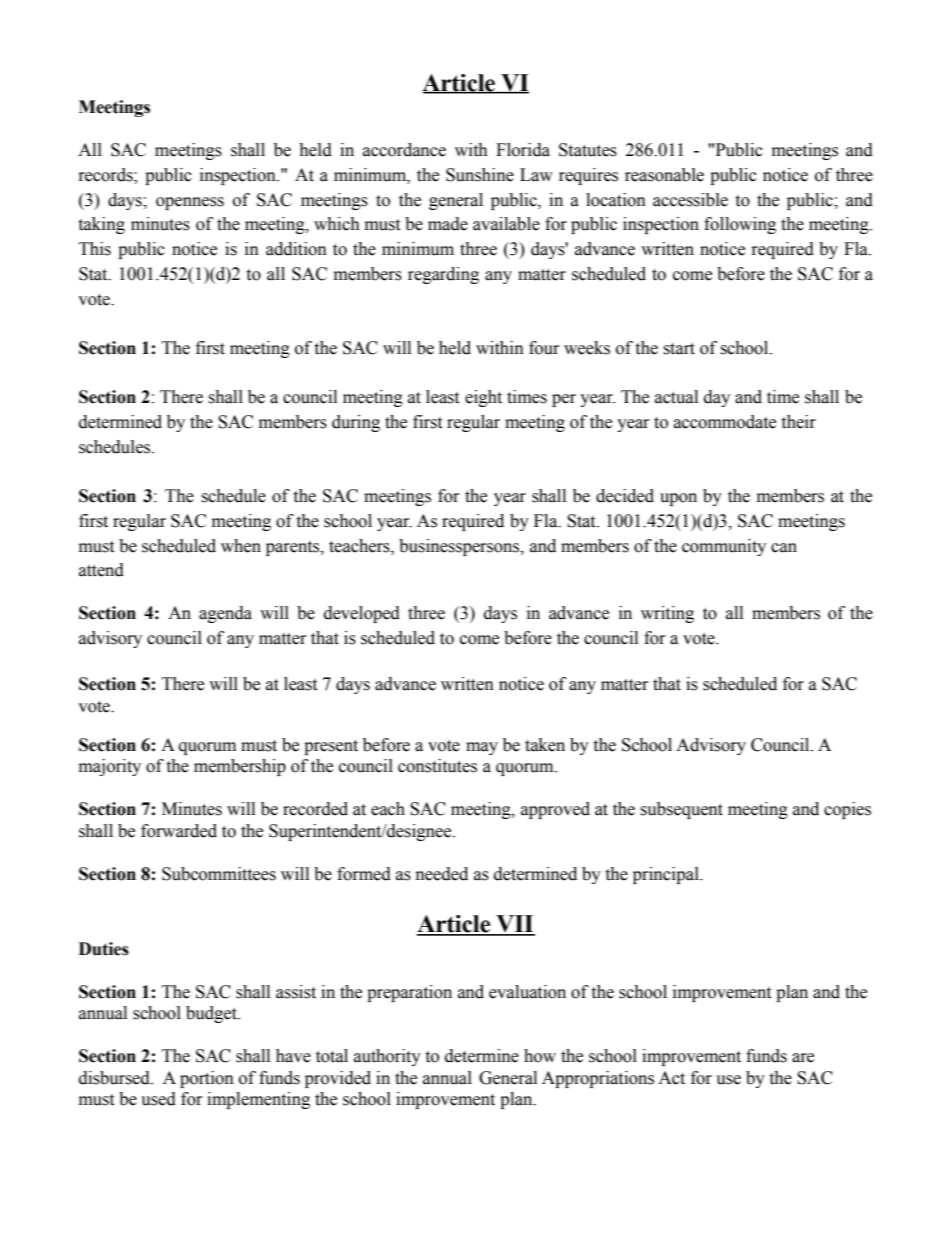 The width and height of the screenshot is (952, 1233). What do you see at coordinates (241, 546) in the screenshot?
I see `when` at bounding box center [241, 546].
